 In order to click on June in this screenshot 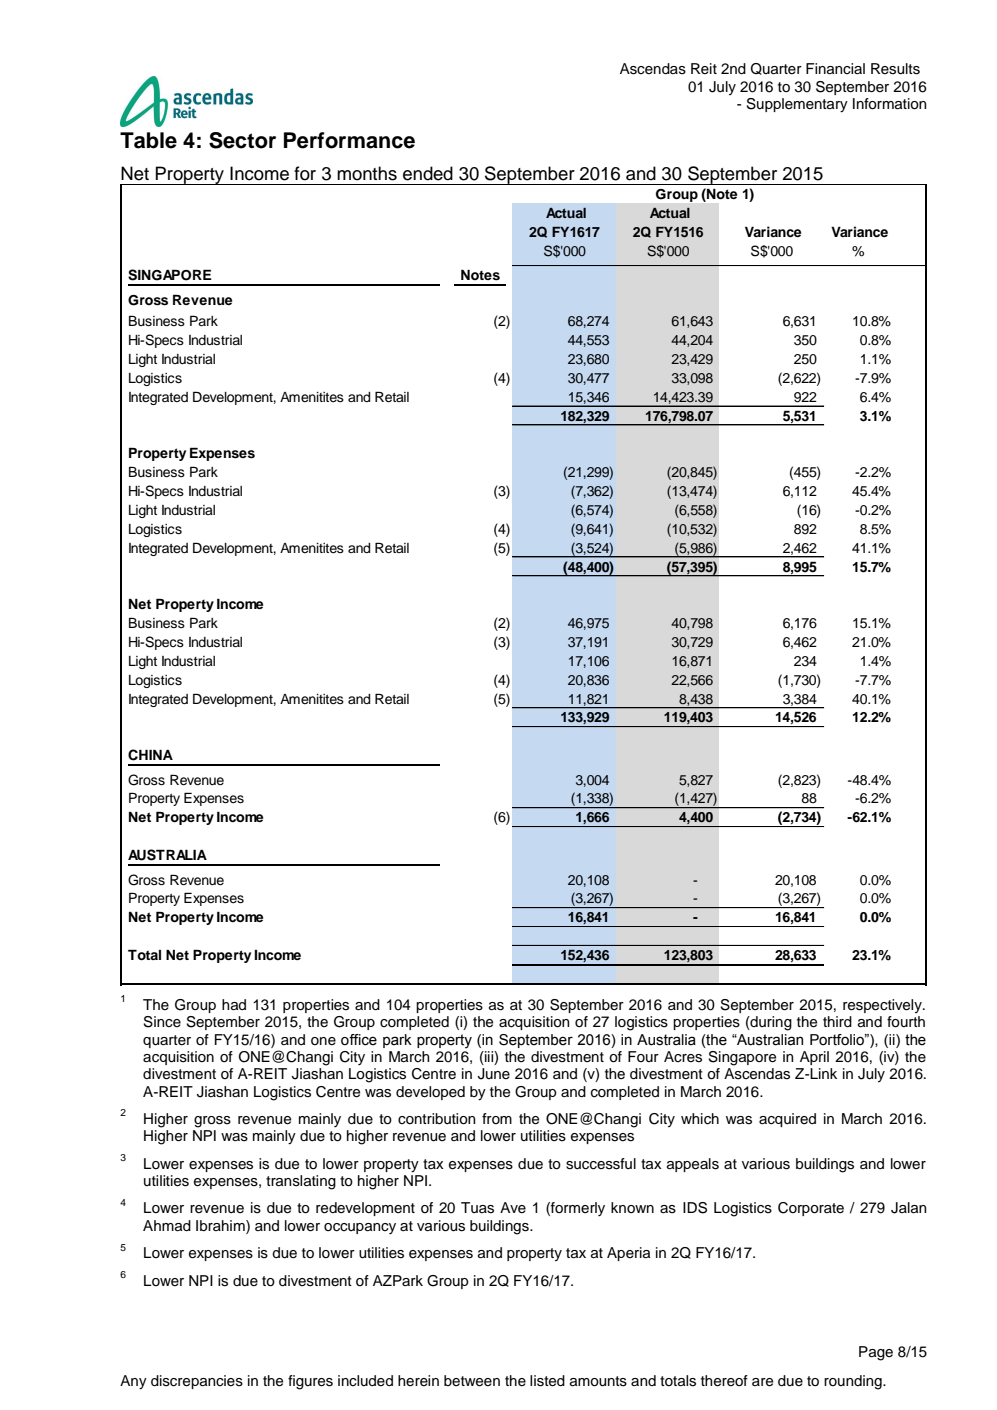, I will do `click(494, 1074)`.
